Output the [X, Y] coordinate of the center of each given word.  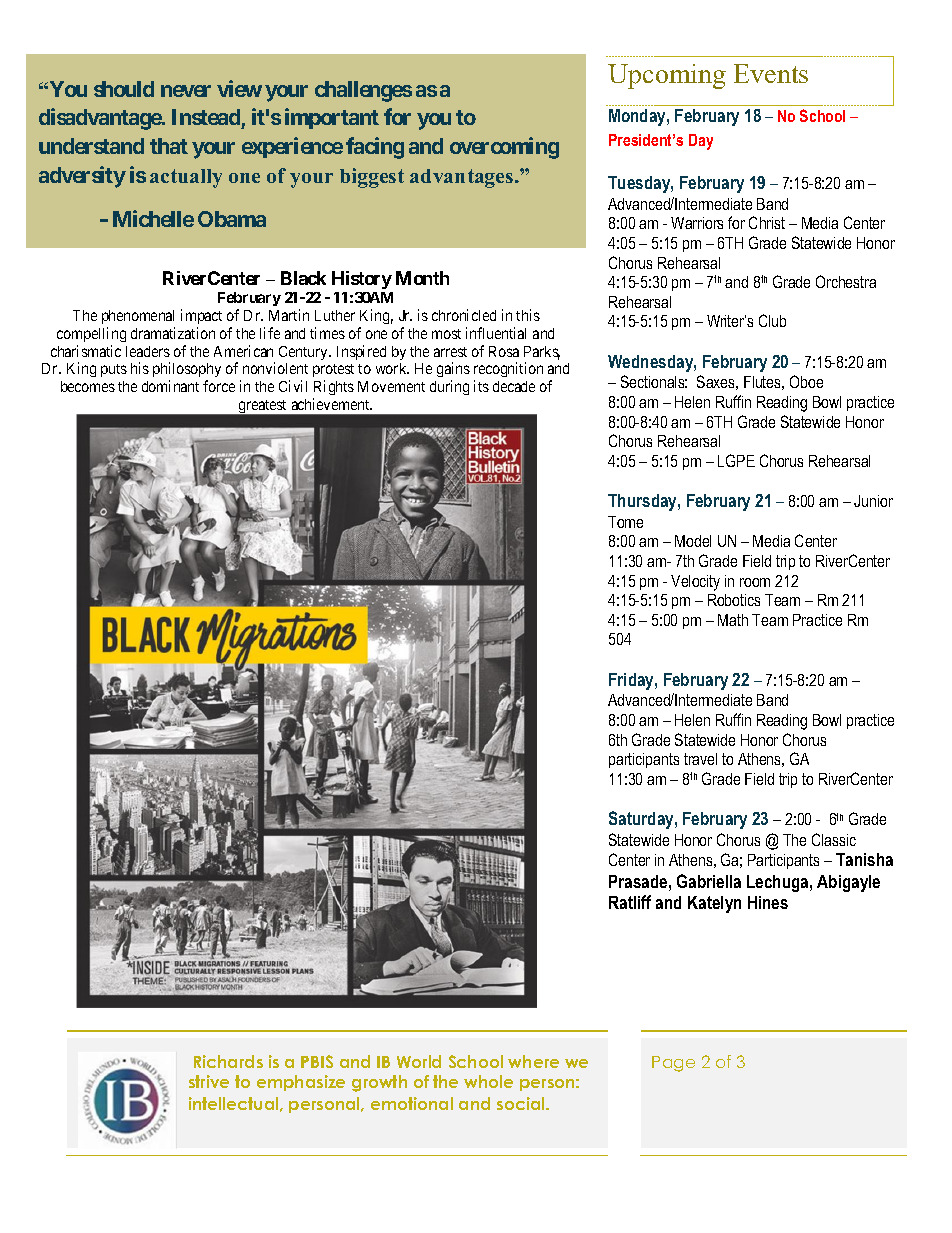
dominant [170, 386]
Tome [625, 522]
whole [488, 1081]
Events [771, 73]
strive [209, 1081]
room [755, 582]
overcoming [504, 148]
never [186, 91]
